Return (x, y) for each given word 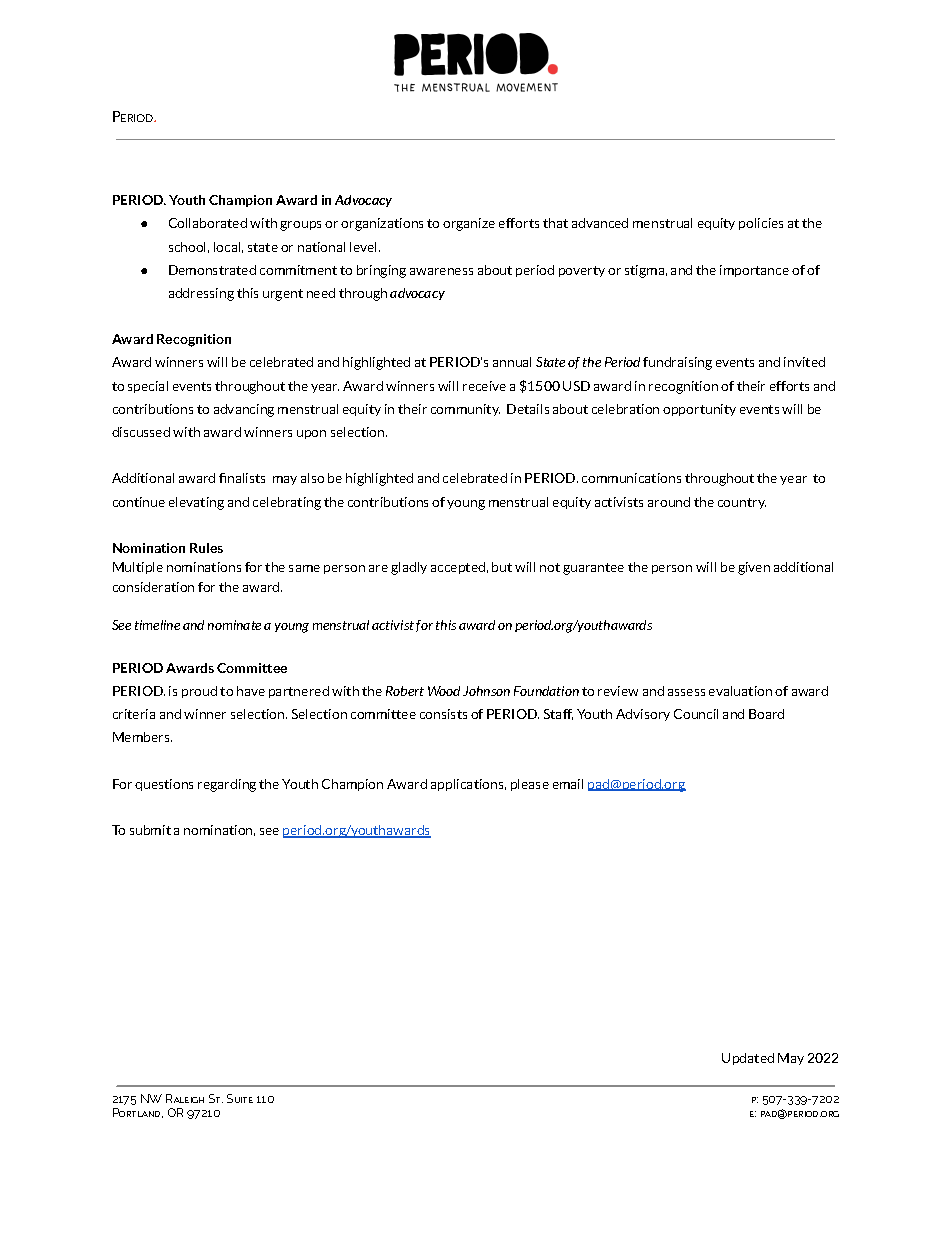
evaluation (740, 691)
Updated (748, 1059)
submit (150, 830)
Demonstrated (212, 270)
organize (469, 224)
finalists (242, 478)
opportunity (699, 410)
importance (754, 271)
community (465, 410)
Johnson (486, 691)
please (530, 785)
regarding (227, 785)
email (568, 784)
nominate (234, 625)
